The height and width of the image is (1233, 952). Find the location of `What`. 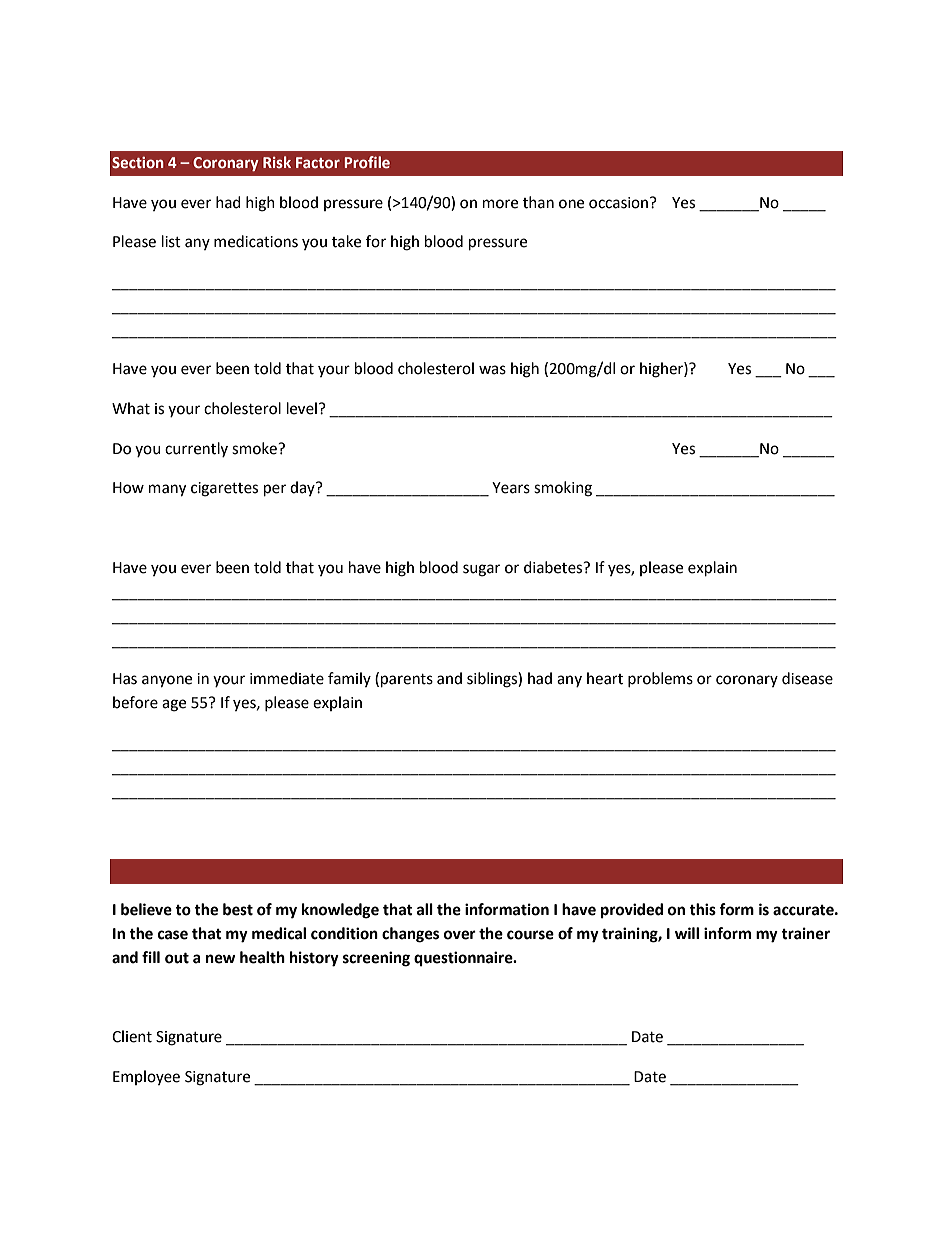

What is located at coordinates (131, 408).
